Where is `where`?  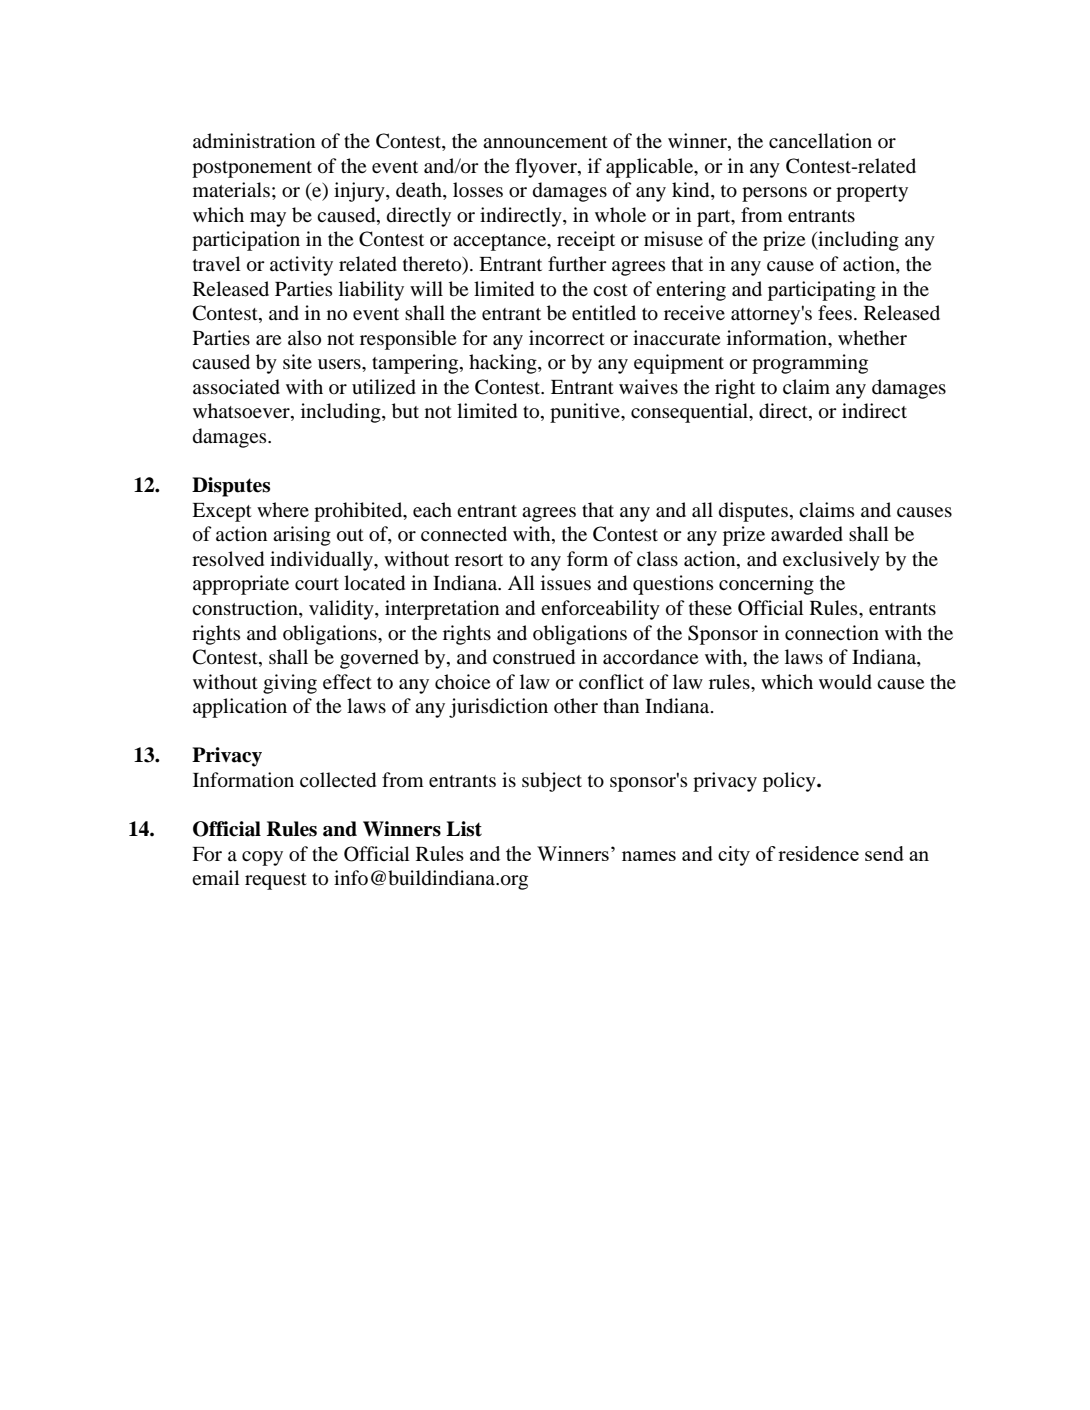
where is located at coordinates (283, 509).
